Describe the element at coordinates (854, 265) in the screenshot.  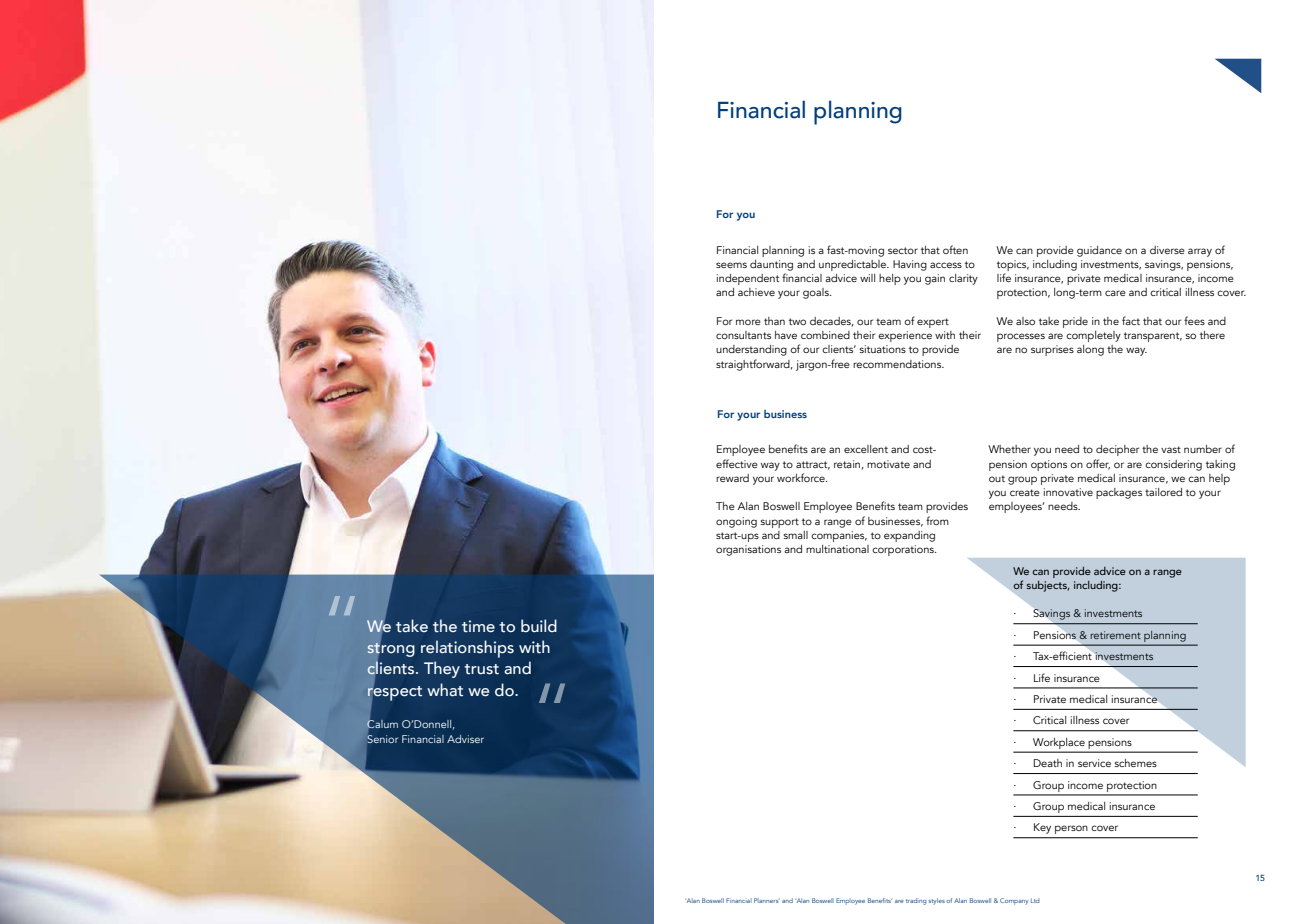
I see `unpredictable` at that location.
